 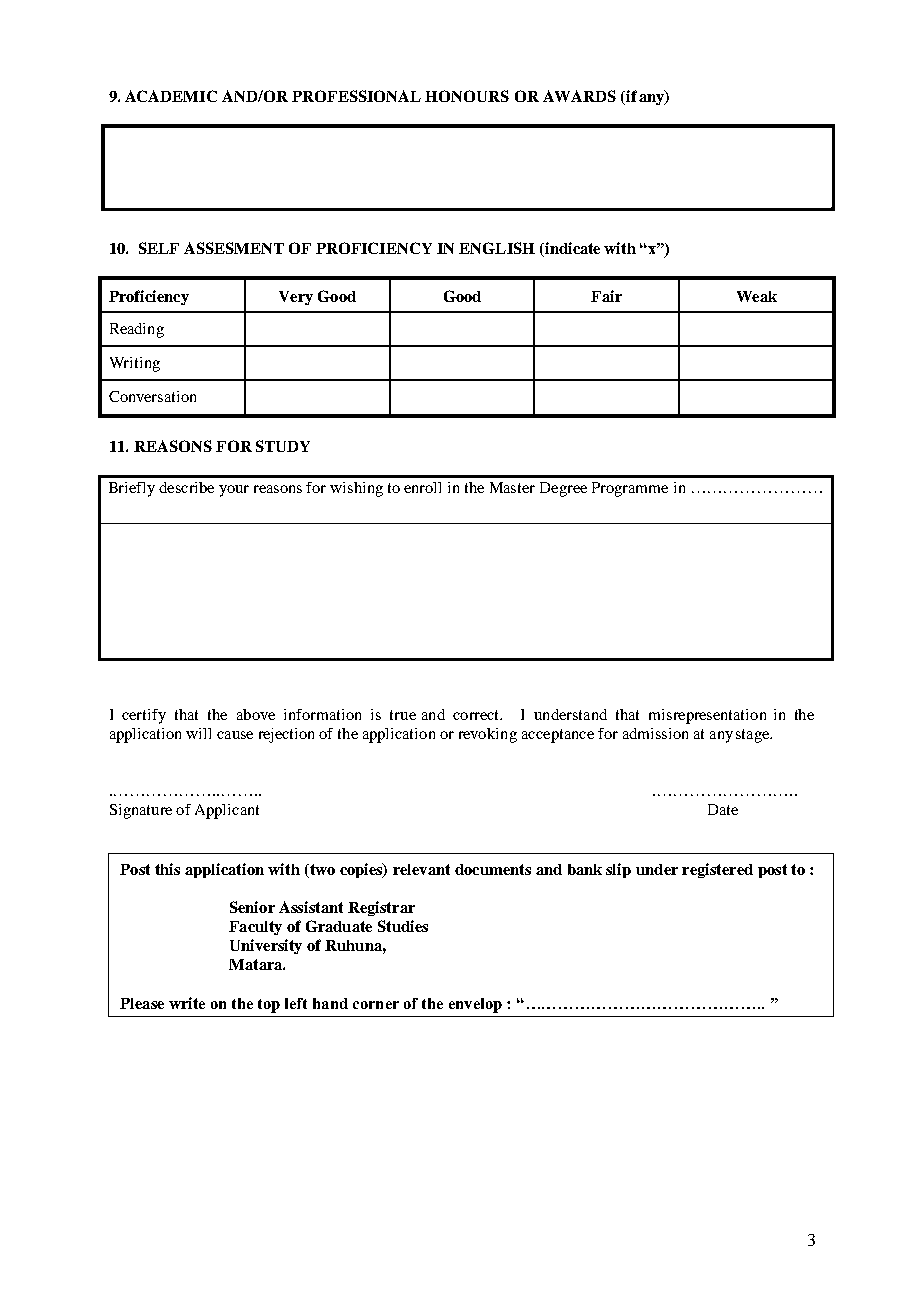 I want to click on correct, so click(x=477, y=715).
